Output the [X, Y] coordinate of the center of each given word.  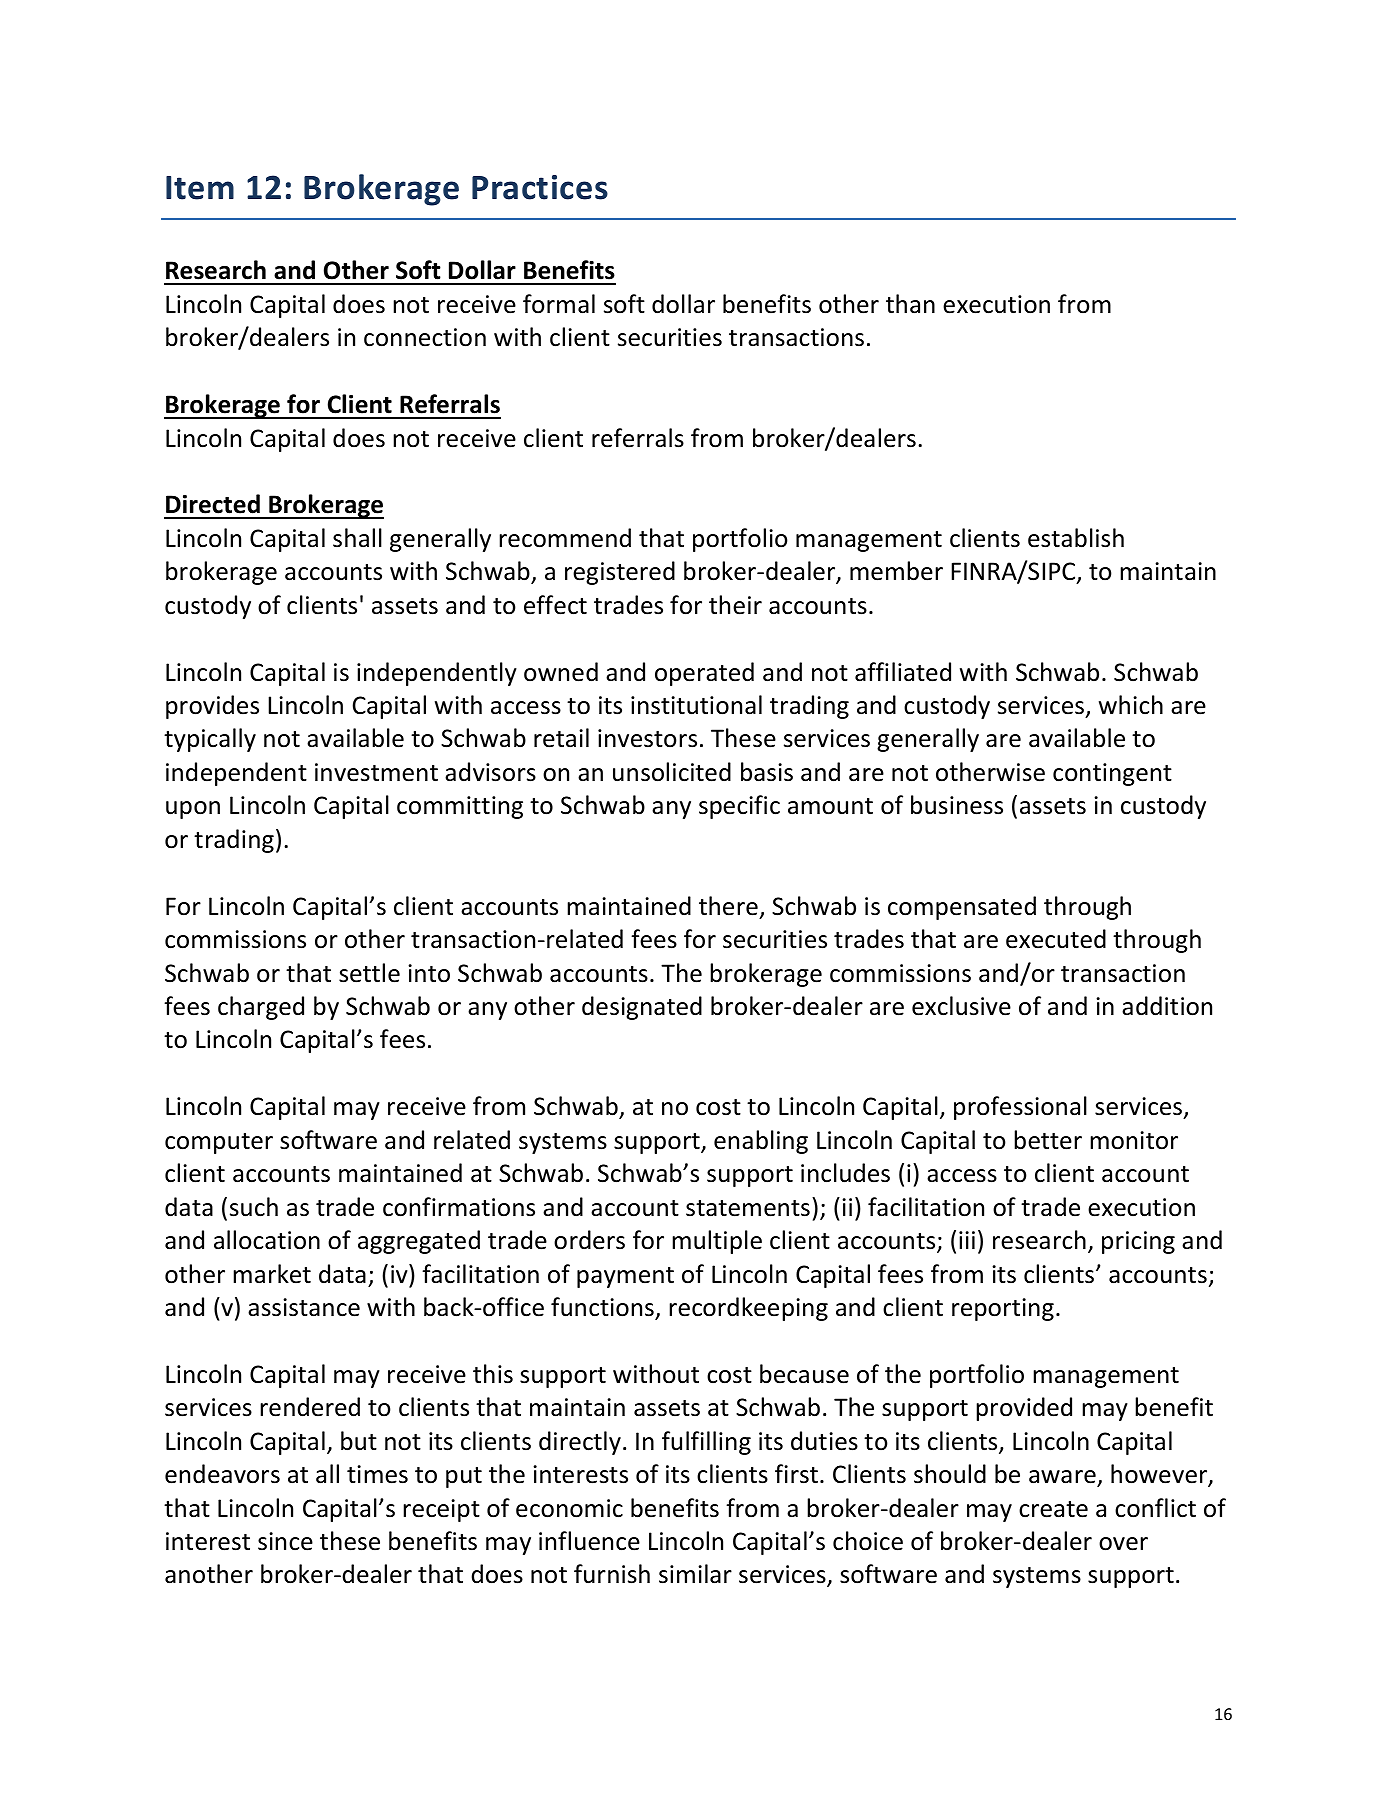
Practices [540, 187]
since [285, 1541]
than [910, 304]
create [1053, 1509]
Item [200, 188]
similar [695, 1574]
